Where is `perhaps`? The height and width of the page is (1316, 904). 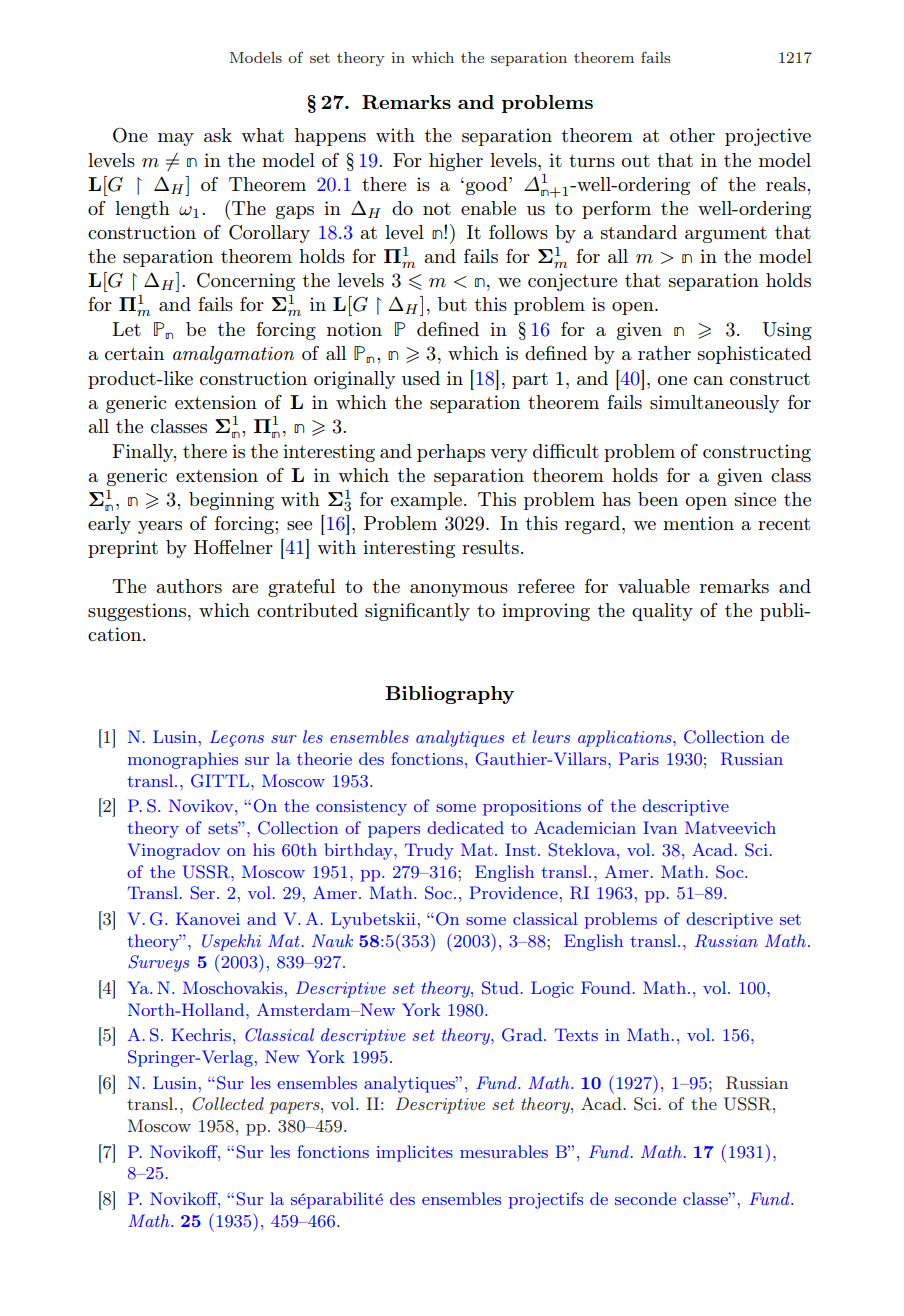 perhaps is located at coordinates (451, 453).
